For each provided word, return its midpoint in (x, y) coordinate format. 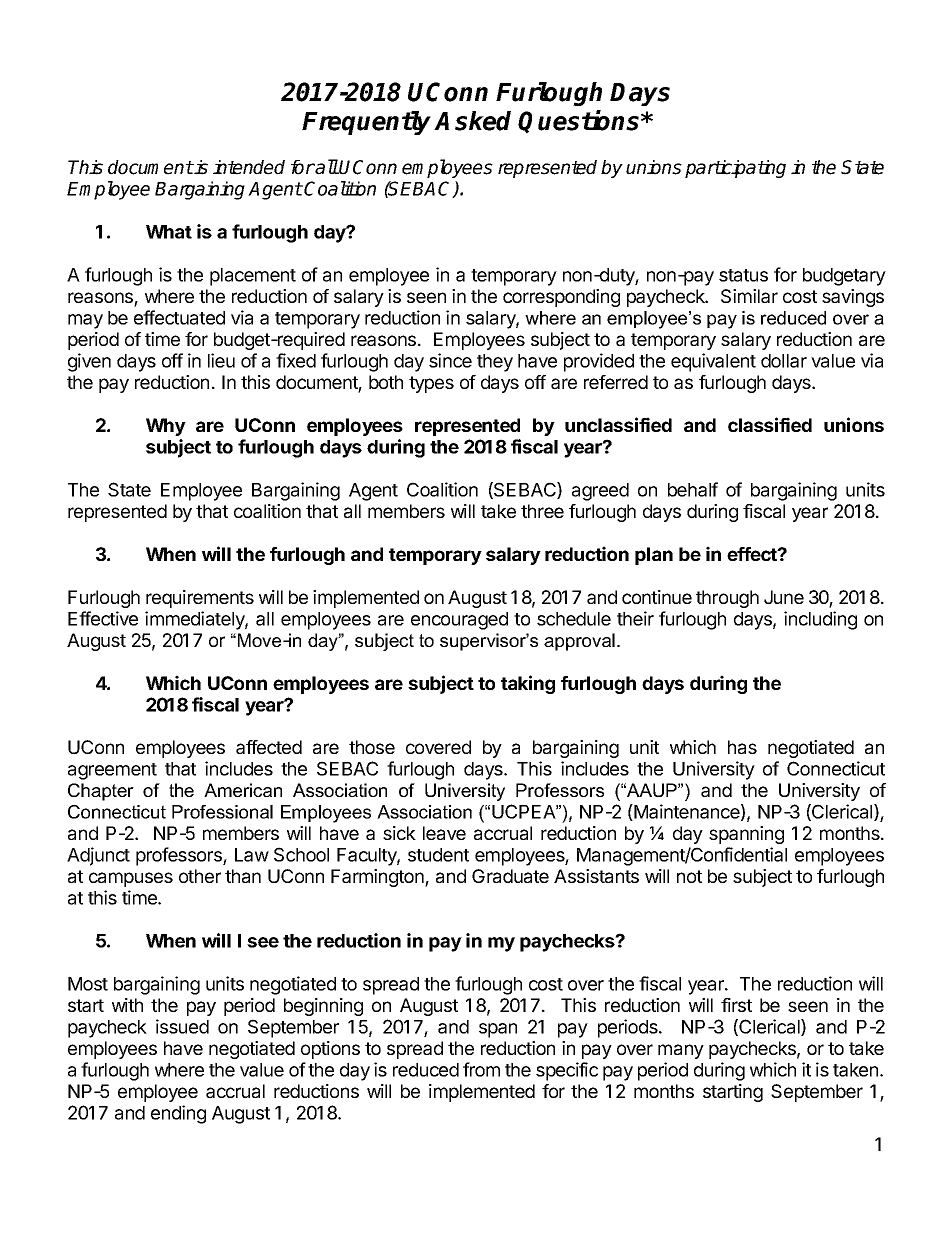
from (481, 1069)
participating (735, 169)
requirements (200, 599)
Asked (472, 121)
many (681, 1051)
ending (178, 1114)
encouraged (459, 621)
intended (249, 167)
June (784, 597)
